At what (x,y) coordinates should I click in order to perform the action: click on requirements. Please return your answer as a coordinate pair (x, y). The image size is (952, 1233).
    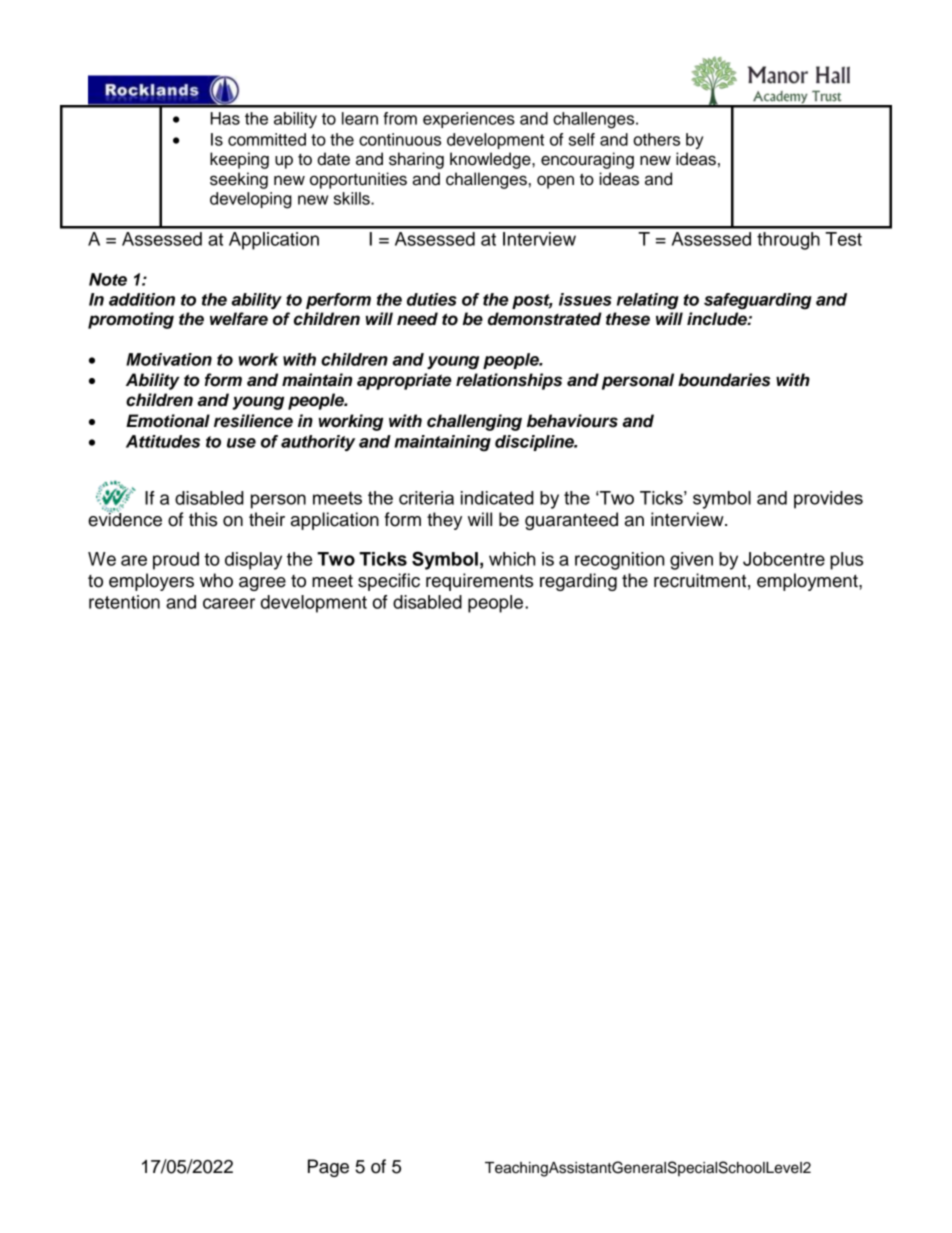
    Looking at the image, I should click on (479, 582).
